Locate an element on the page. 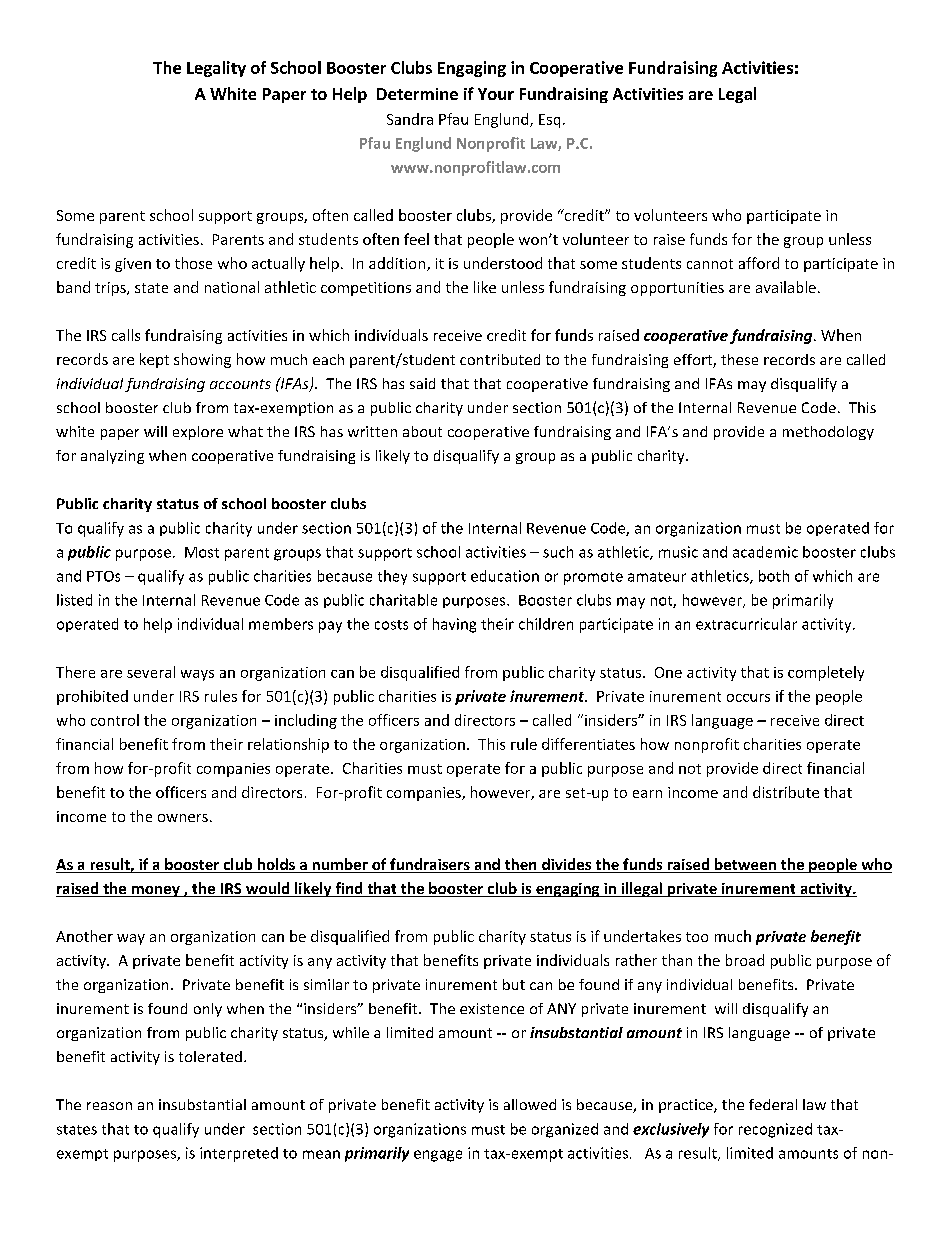 This page has width=952, height=1233. between is located at coordinates (745, 865).
